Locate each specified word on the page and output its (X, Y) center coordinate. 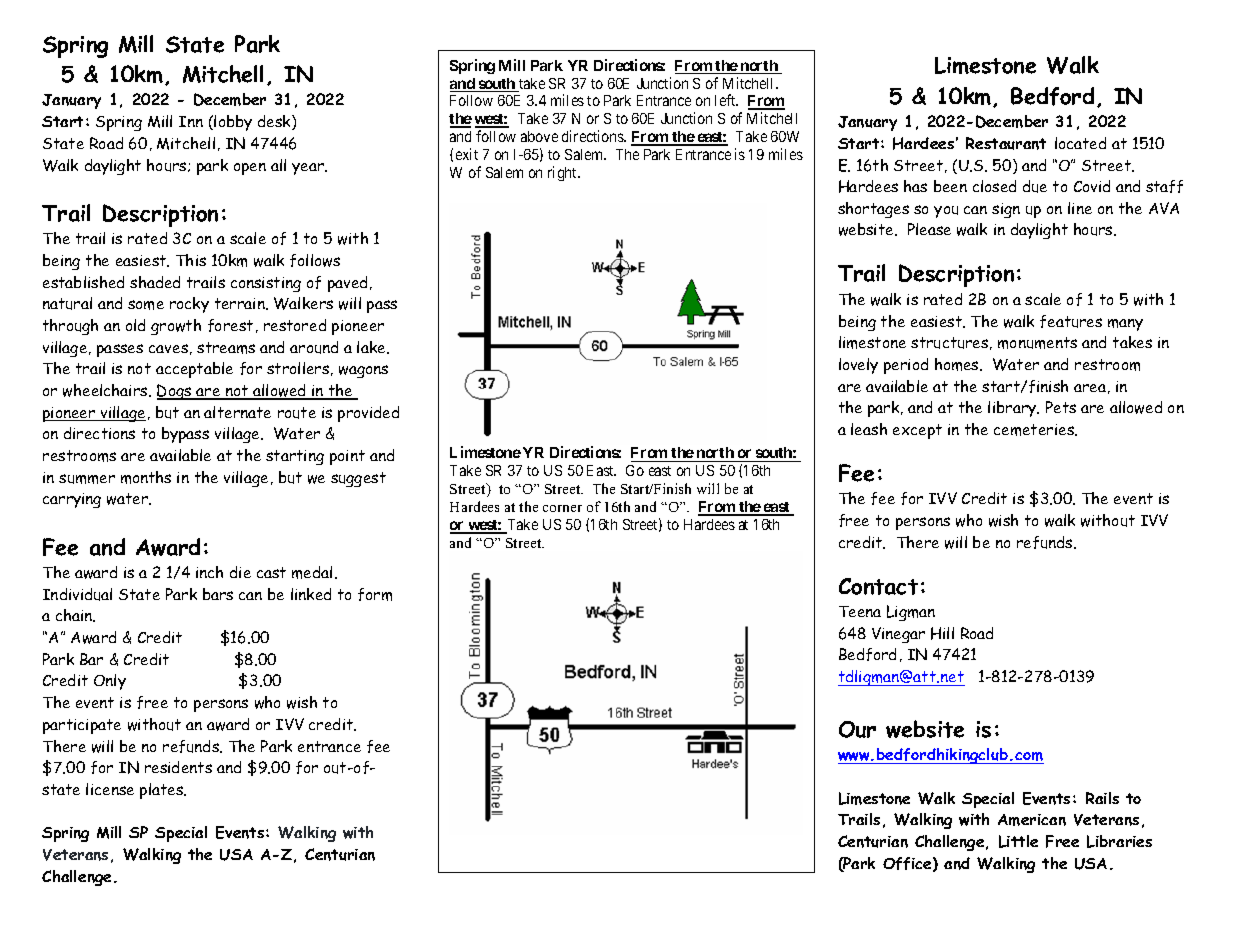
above (539, 136)
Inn (191, 121)
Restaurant (1006, 143)
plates (163, 791)
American (1032, 820)
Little (1018, 841)
